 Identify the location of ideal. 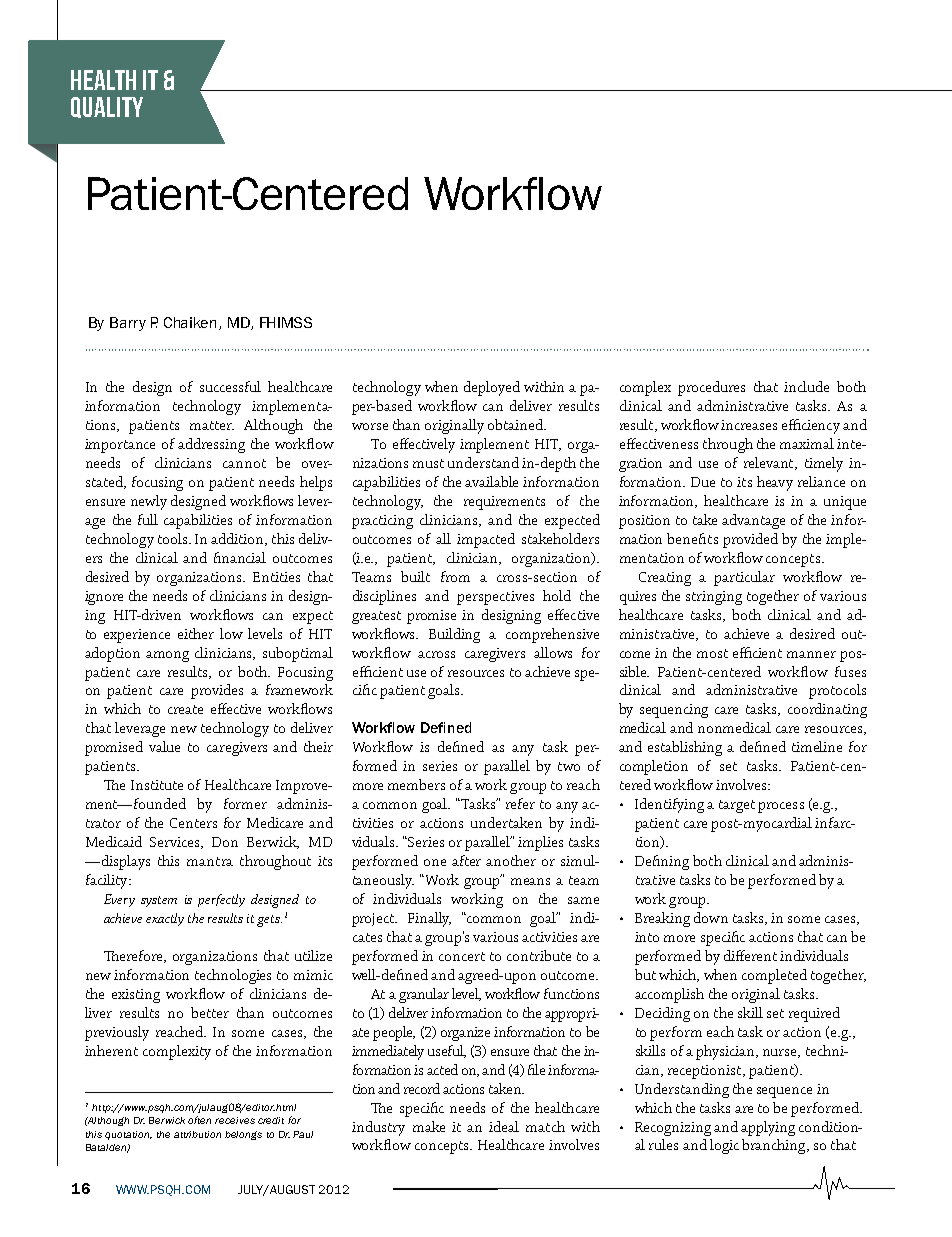
(504, 1126).
